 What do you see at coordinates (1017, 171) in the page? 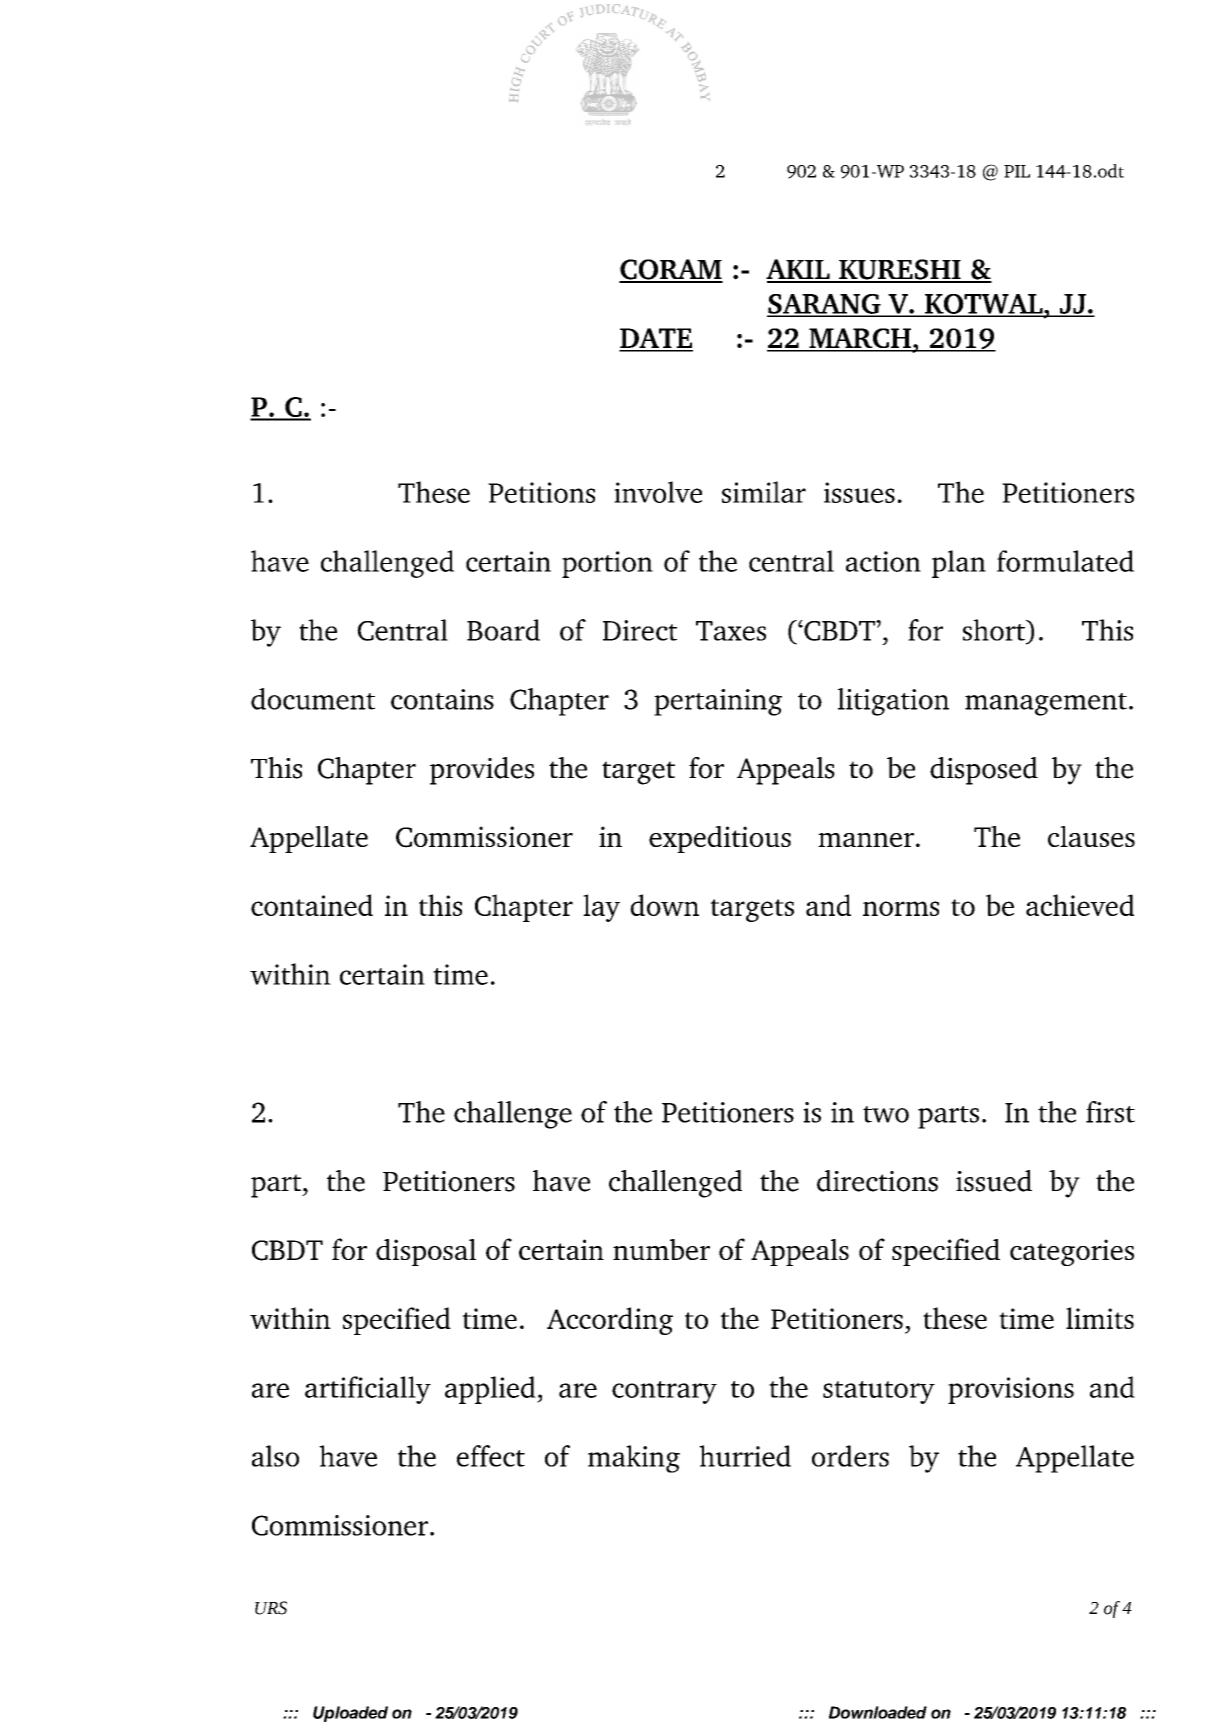
I see `PIL` at bounding box center [1017, 171].
